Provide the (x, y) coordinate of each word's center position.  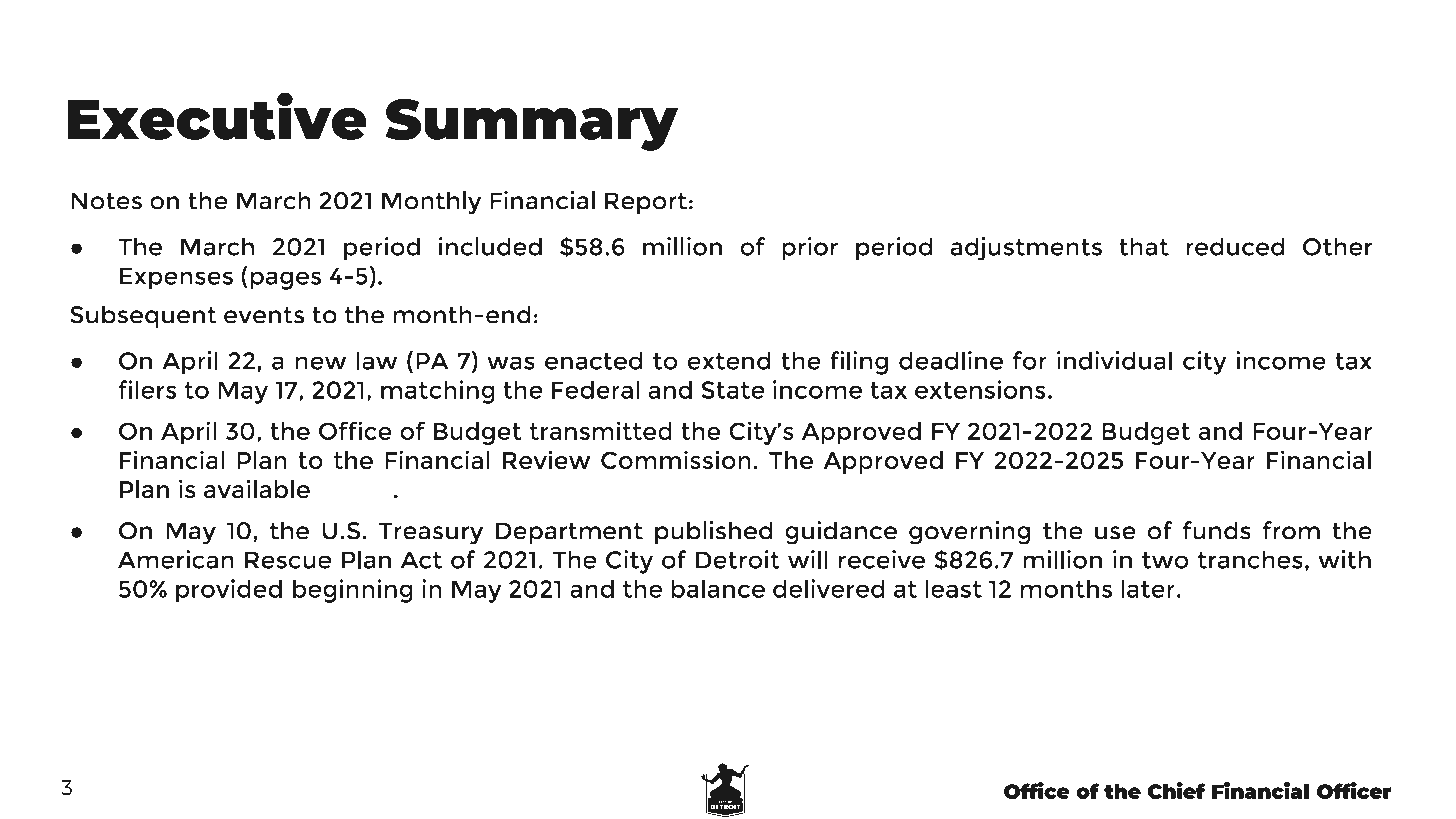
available (257, 489)
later (1148, 588)
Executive (217, 116)
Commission (676, 460)
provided (229, 591)
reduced (1235, 246)
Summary (531, 124)
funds (1217, 530)
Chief (1176, 790)
